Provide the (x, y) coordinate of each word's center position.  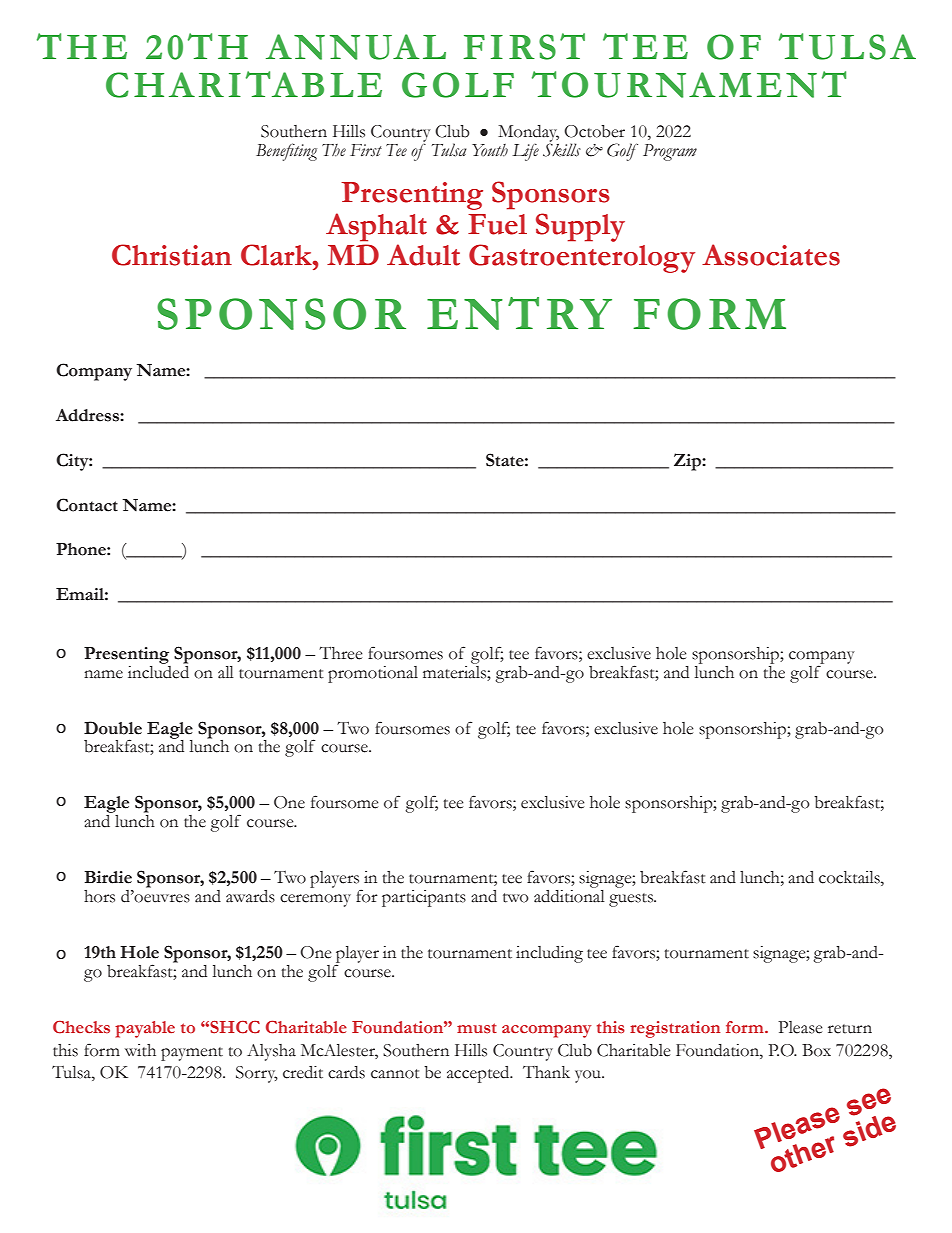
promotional (373, 674)
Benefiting (286, 152)
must (477, 1028)
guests (632, 900)
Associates (771, 255)
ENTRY (519, 313)
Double (113, 728)
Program (670, 152)
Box (816, 1050)
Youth (490, 150)
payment (192, 1054)
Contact (87, 505)
